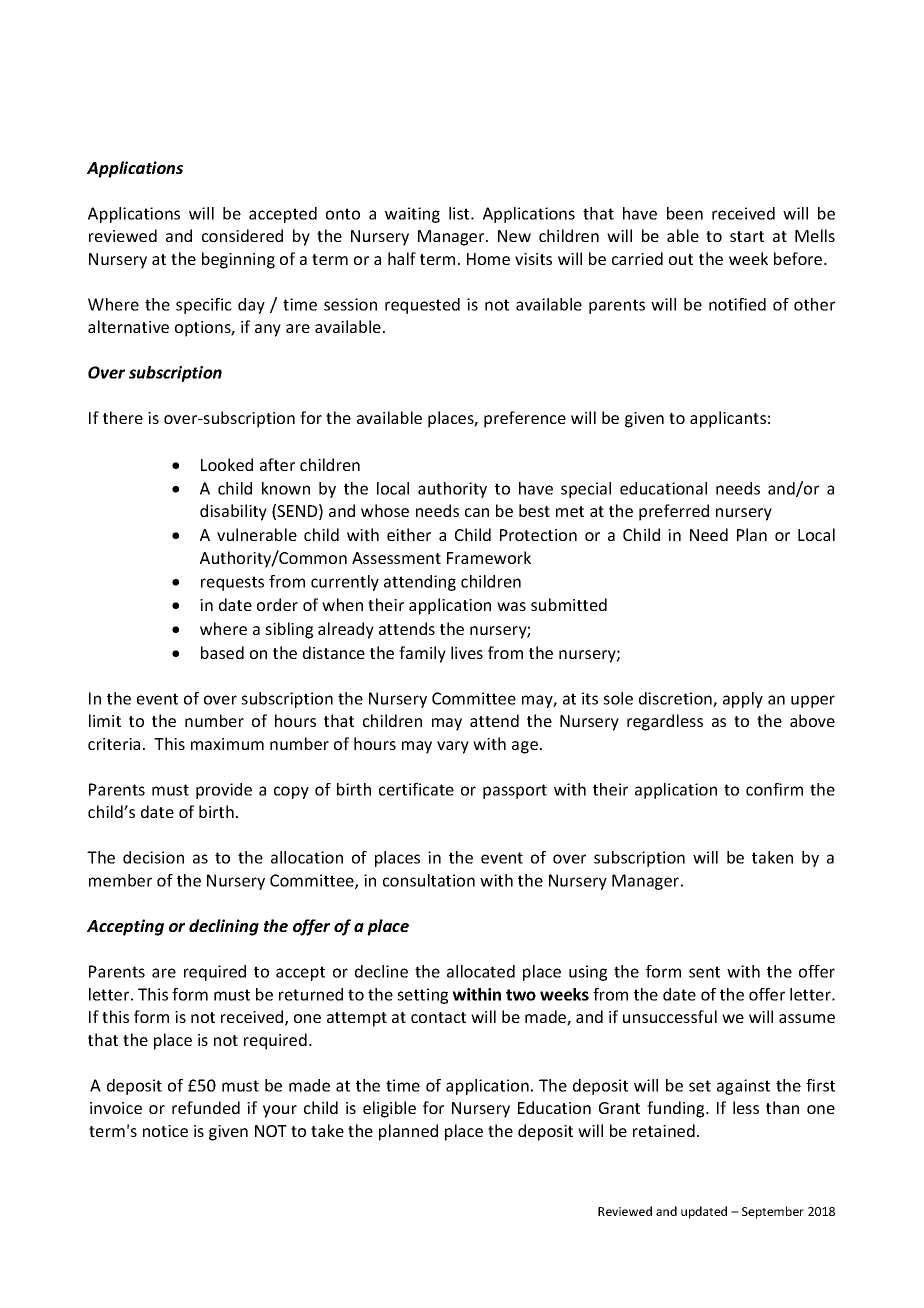 Image resolution: width=924 pixels, height=1308 pixels. What do you see at coordinates (488, 259) in the screenshot?
I see `Home` at bounding box center [488, 259].
